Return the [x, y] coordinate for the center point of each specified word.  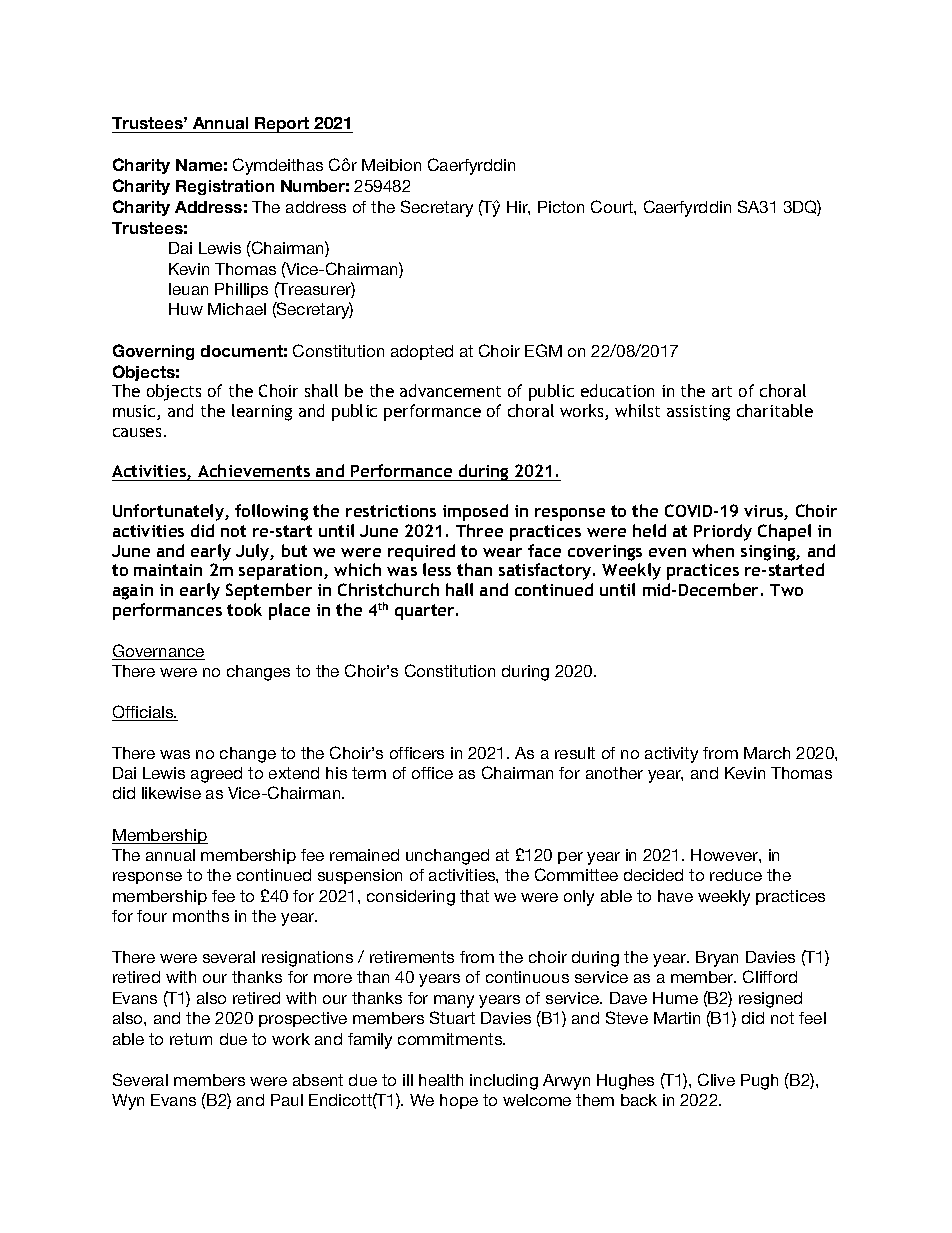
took [244, 609]
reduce [736, 875]
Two [786, 590]
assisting [698, 413]
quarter [426, 612]
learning [262, 412]
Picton [561, 207]
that [474, 896]
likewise [171, 793]
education [617, 390]
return [191, 1039]
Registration [225, 187]
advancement [450, 390]
